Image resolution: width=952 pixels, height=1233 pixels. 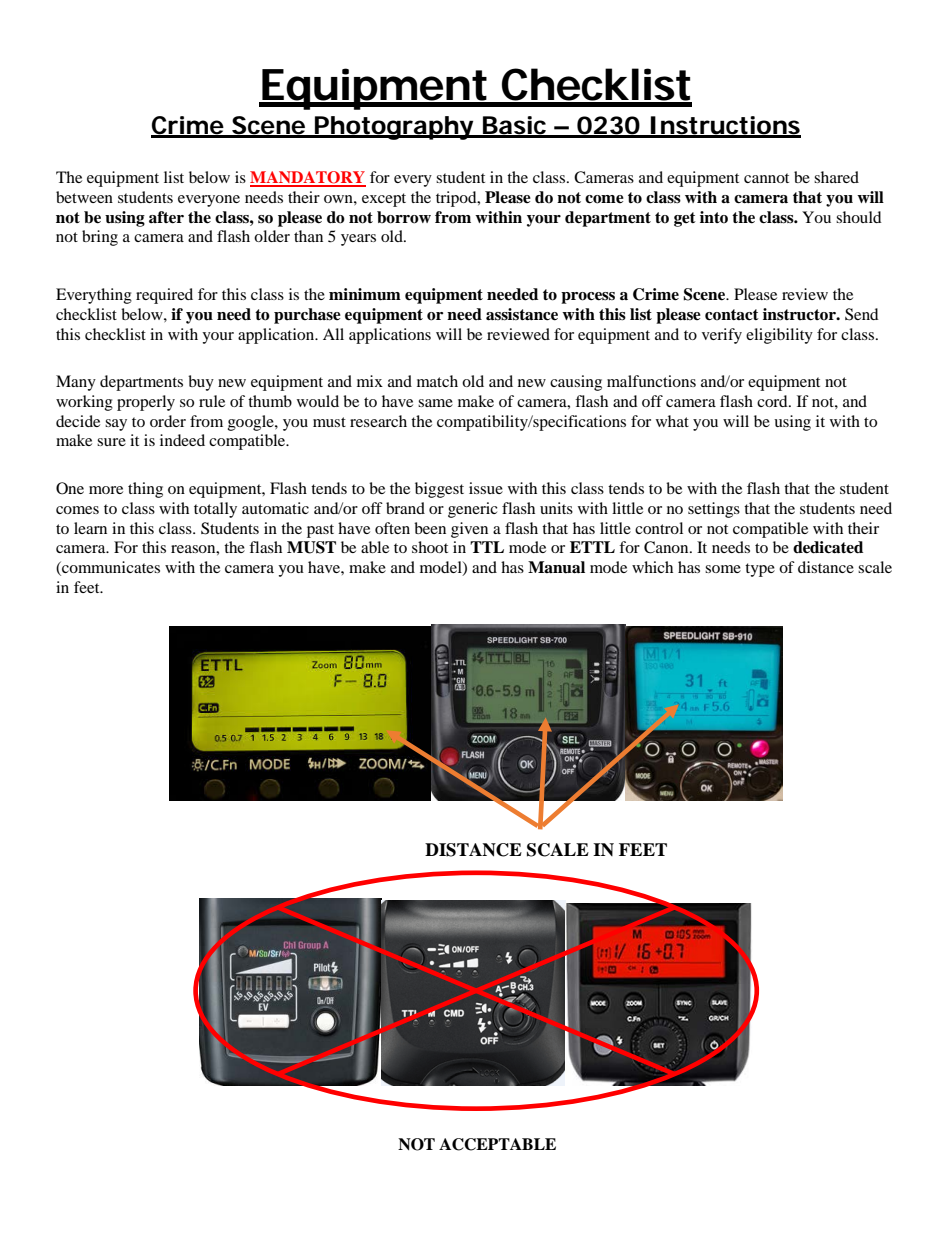 What do you see at coordinates (308, 178) in the page?
I see `MANDATORY` at bounding box center [308, 178].
